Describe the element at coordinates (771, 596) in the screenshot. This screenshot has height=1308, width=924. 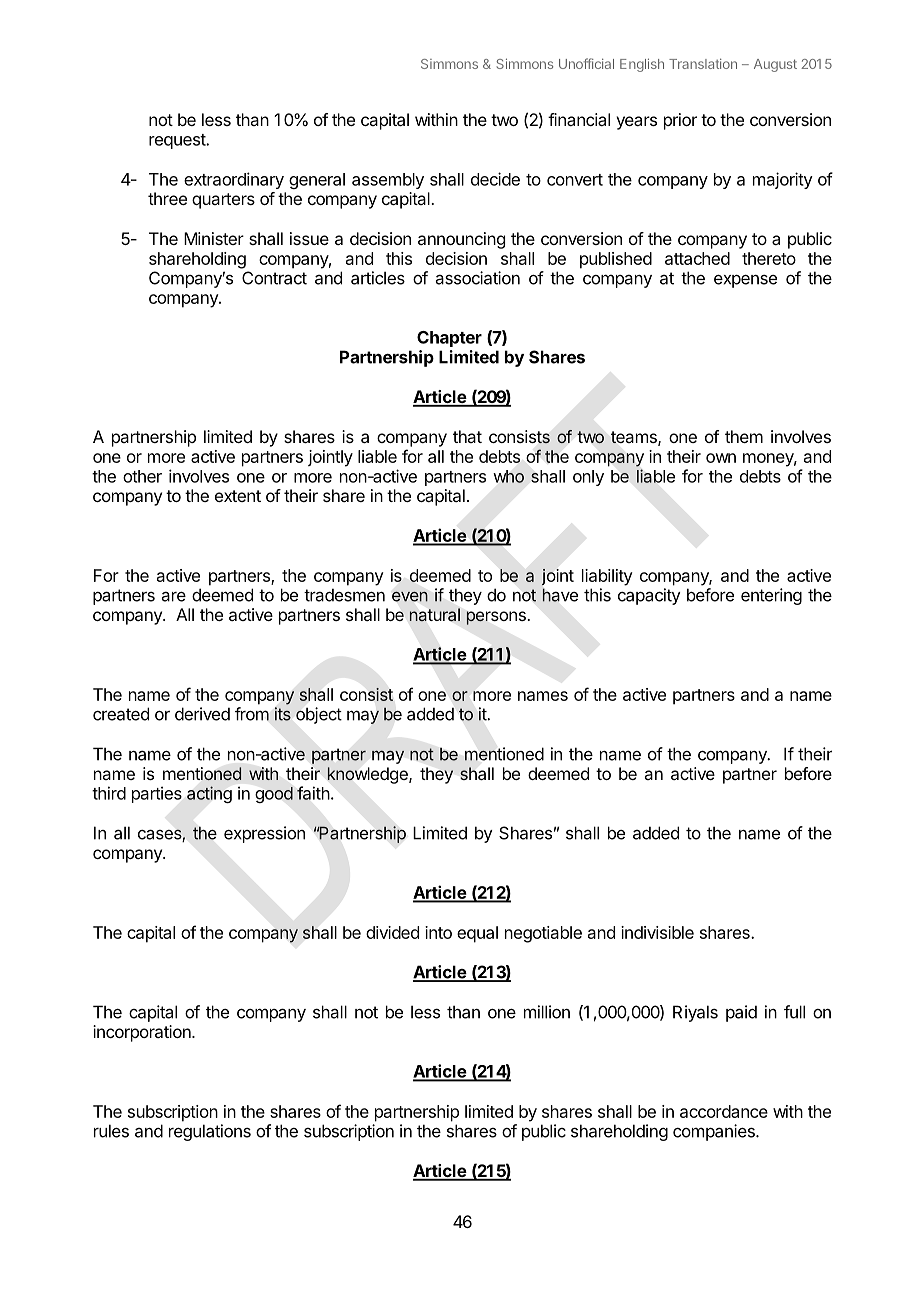
I see `entering` at that location.
